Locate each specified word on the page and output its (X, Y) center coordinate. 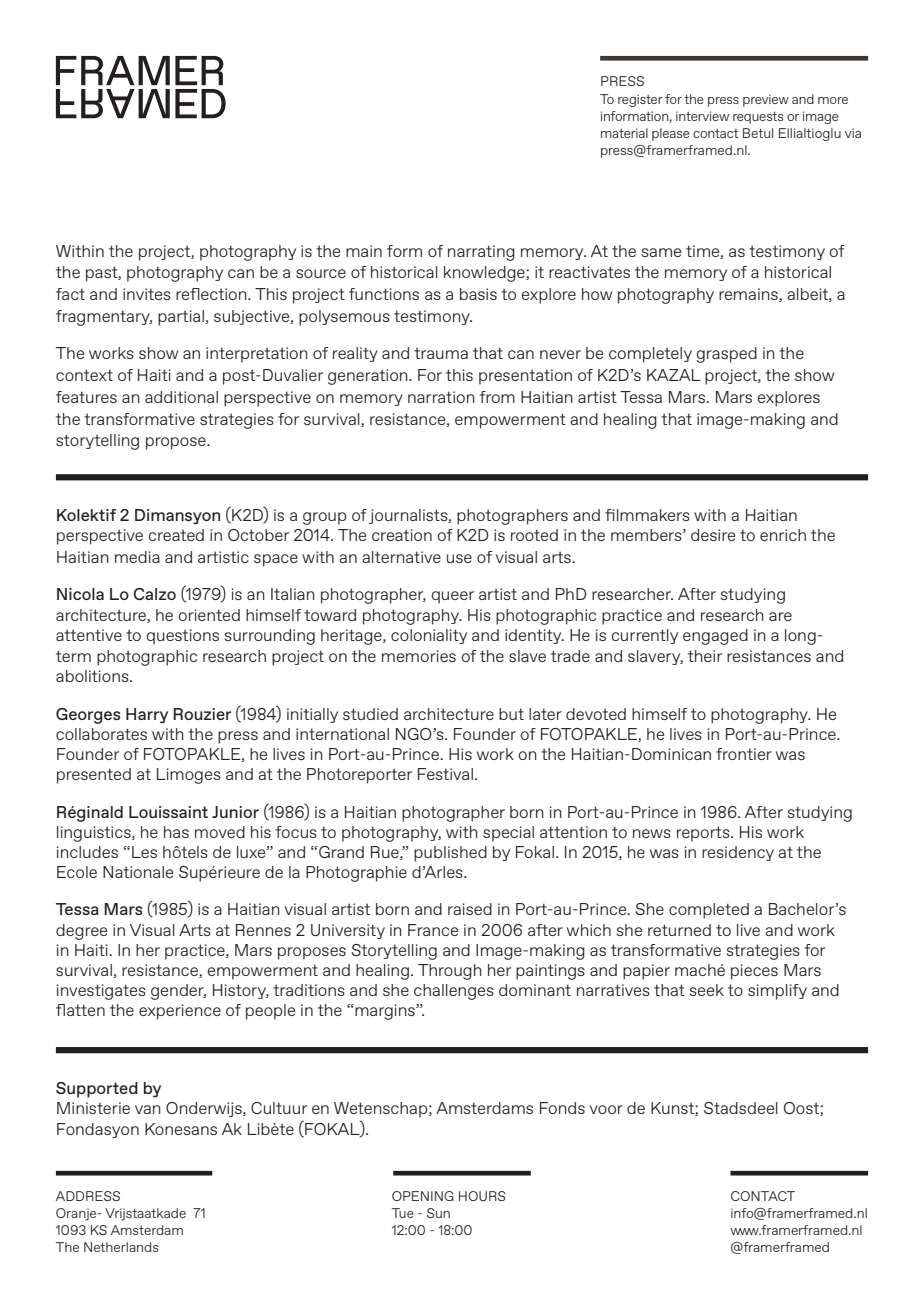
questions (182, 637)
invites (147, 294)
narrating (481, 253)
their (705, 656)
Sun (438, 1213)
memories (419, 656)
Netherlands (121, 1247)
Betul (758, 133)
